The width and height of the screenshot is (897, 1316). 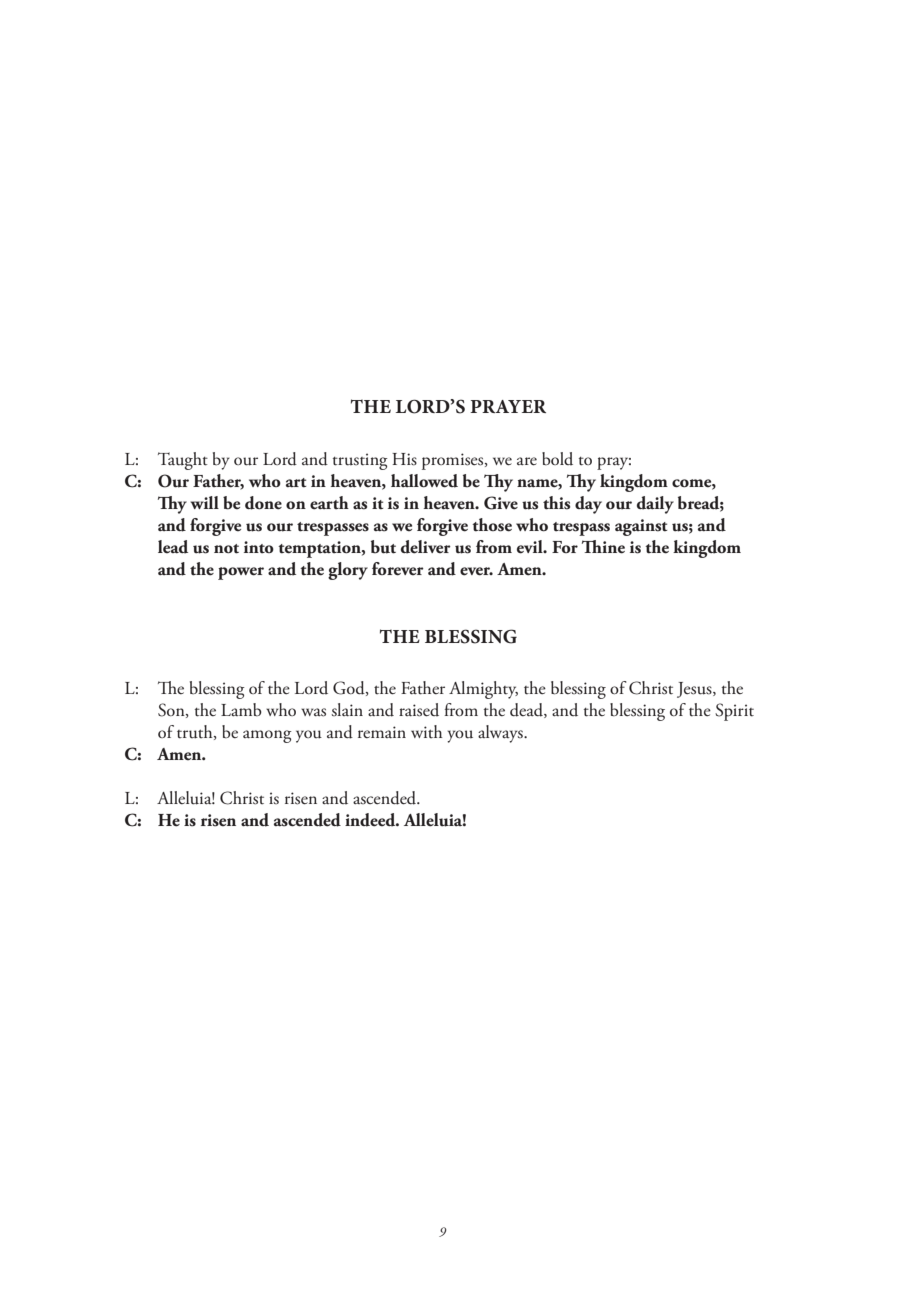 What do you see at coordinates (492, 525) in the screenshot?
I see `those` at bounding box center [492, 525].
